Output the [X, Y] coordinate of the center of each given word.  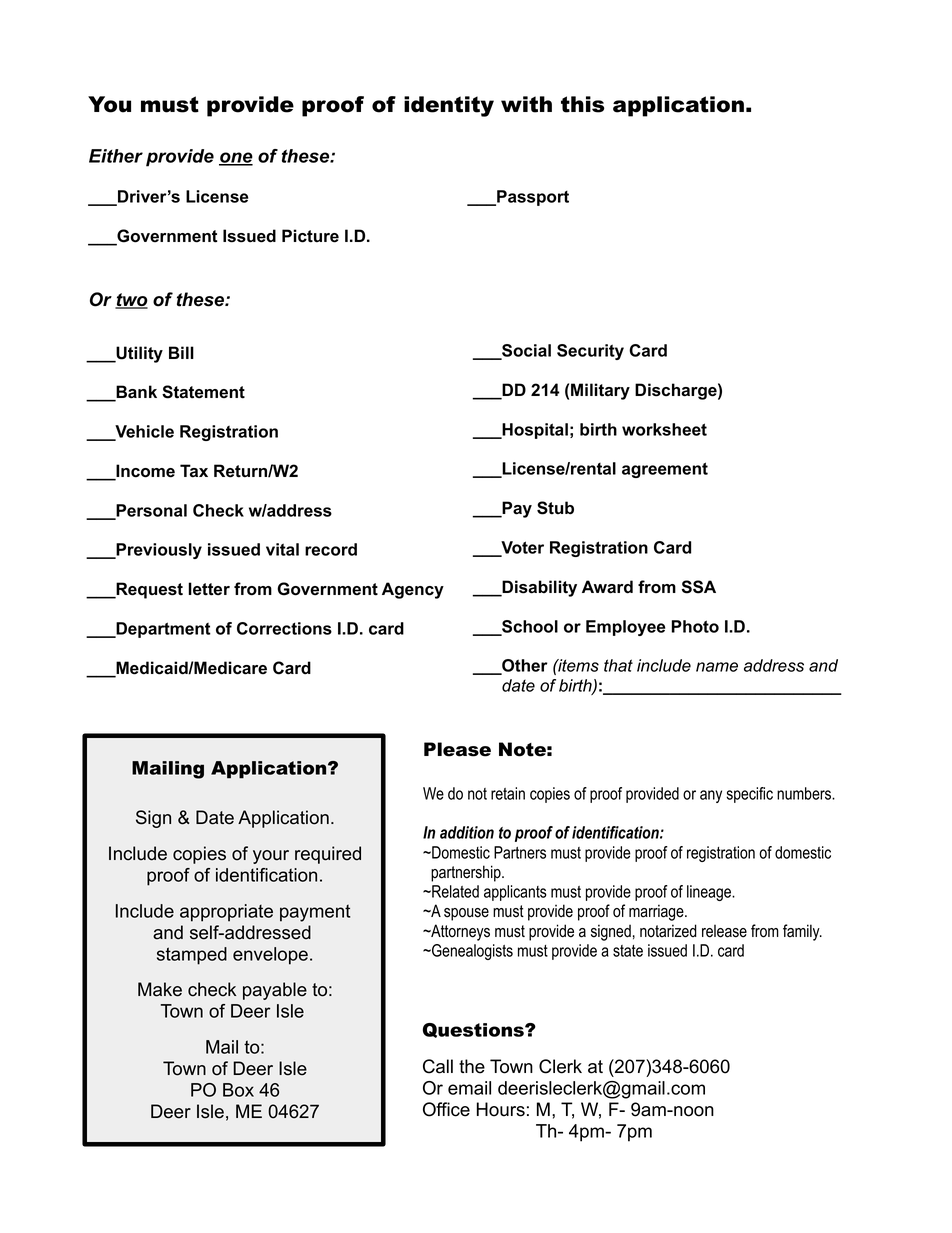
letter [209, 589]
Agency [413, 590]
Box [238, 1090]
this [583, 104]
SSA [699, 587]
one [236, 159]
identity [449, 106]
